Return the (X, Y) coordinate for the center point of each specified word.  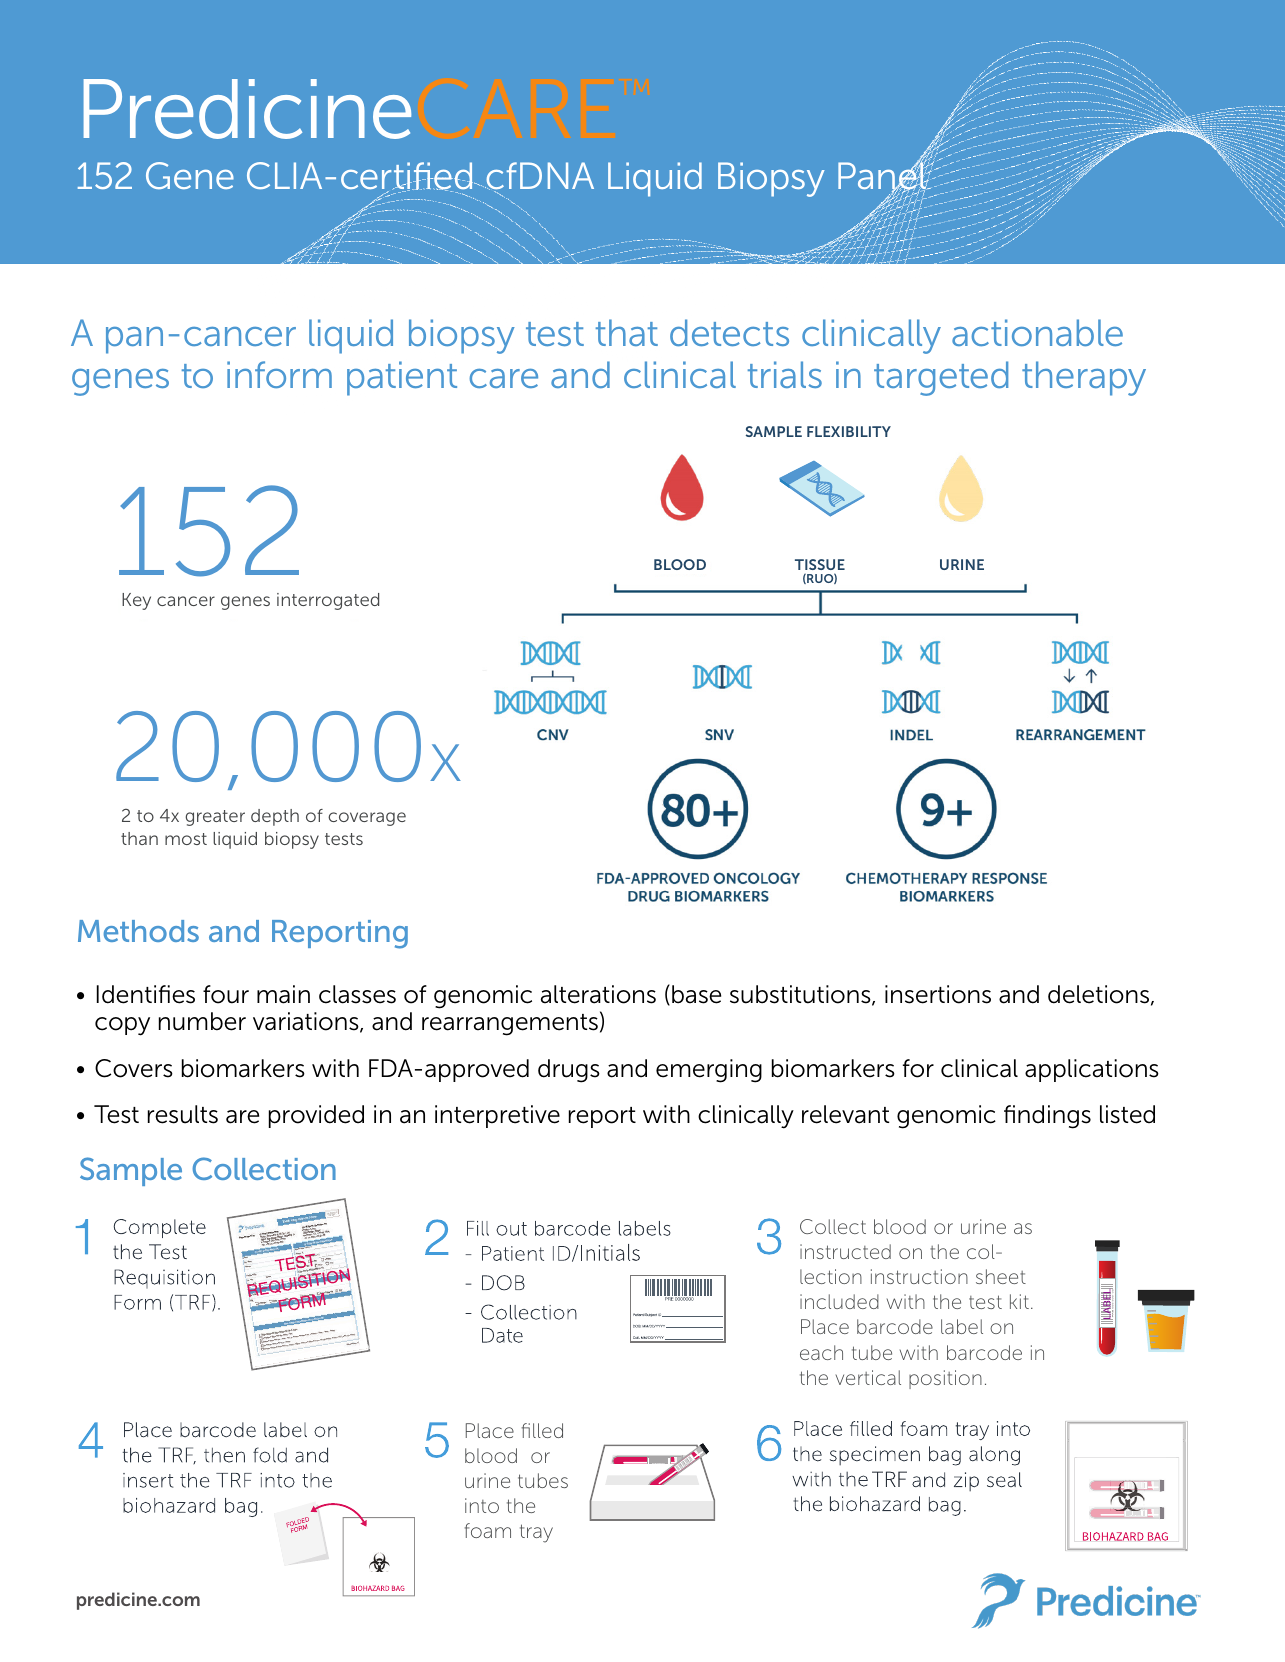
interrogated (328, 601)
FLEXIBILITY (849, 431)
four (226, 994)
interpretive (497, 1116)
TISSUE (820, 564)
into (482, 1505)
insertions (938, 994)
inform (279, 374)
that (627, 332)
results (183, 1114)
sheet (1001, 1276)
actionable (1037, 332)
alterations (598, 994)
